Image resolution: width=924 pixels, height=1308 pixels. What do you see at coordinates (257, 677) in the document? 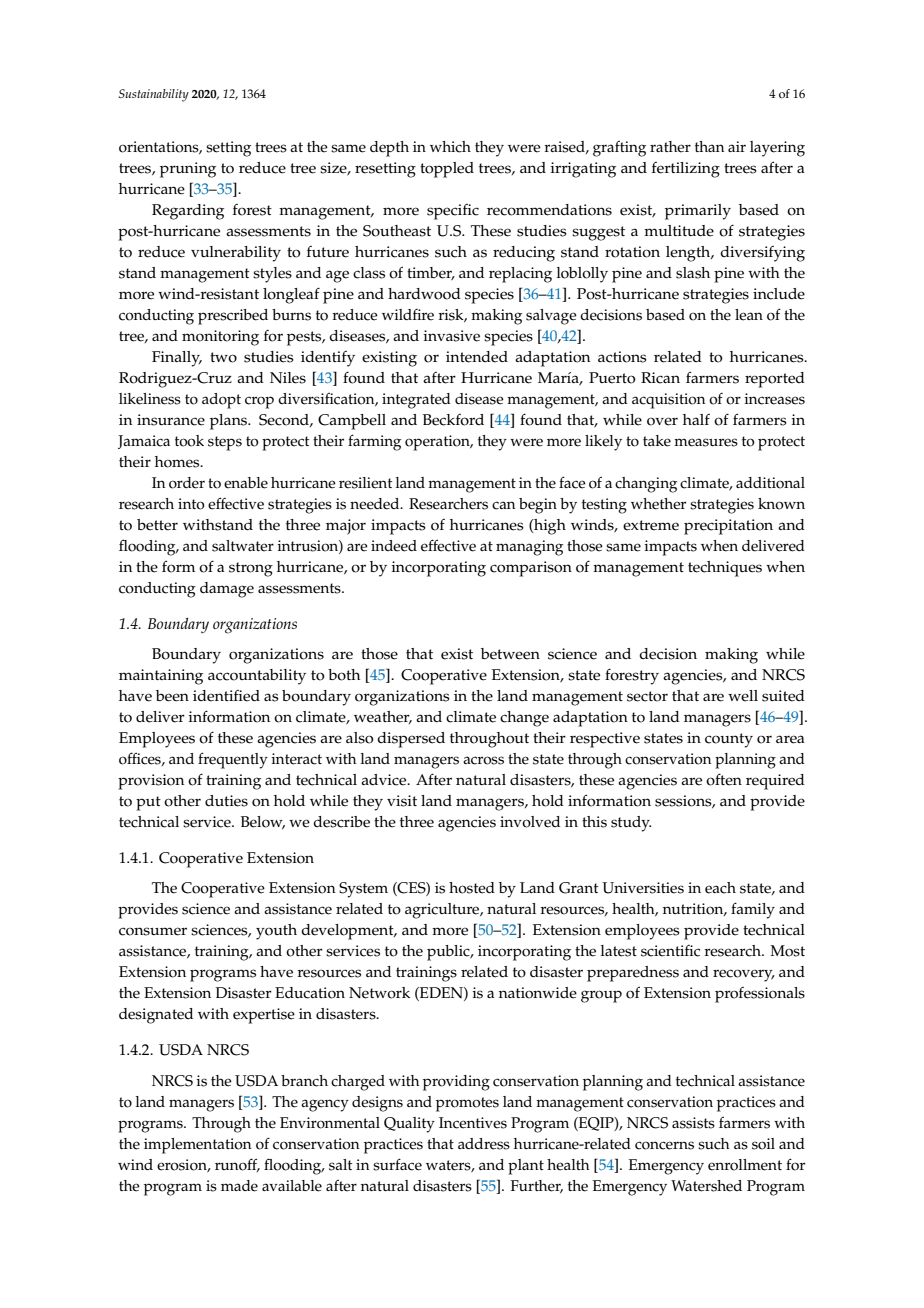
I see `accountability` at bounding box center [257, 677].
